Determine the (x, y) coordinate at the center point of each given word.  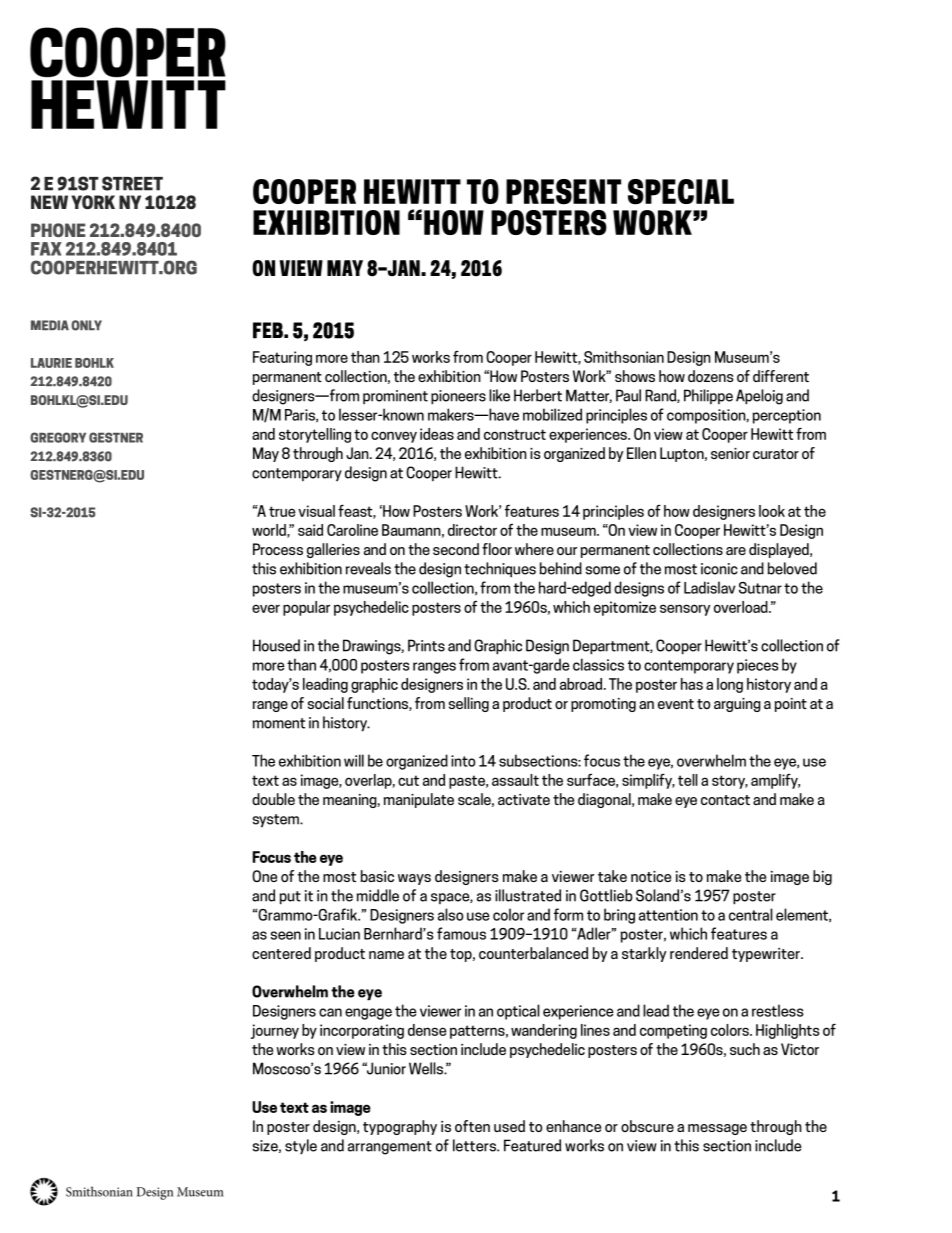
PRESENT (563, 192)
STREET (132, 183)
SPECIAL (681, 192)
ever (266, 608)
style (301, 1147)
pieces (757, 666)
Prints (426, 645)
